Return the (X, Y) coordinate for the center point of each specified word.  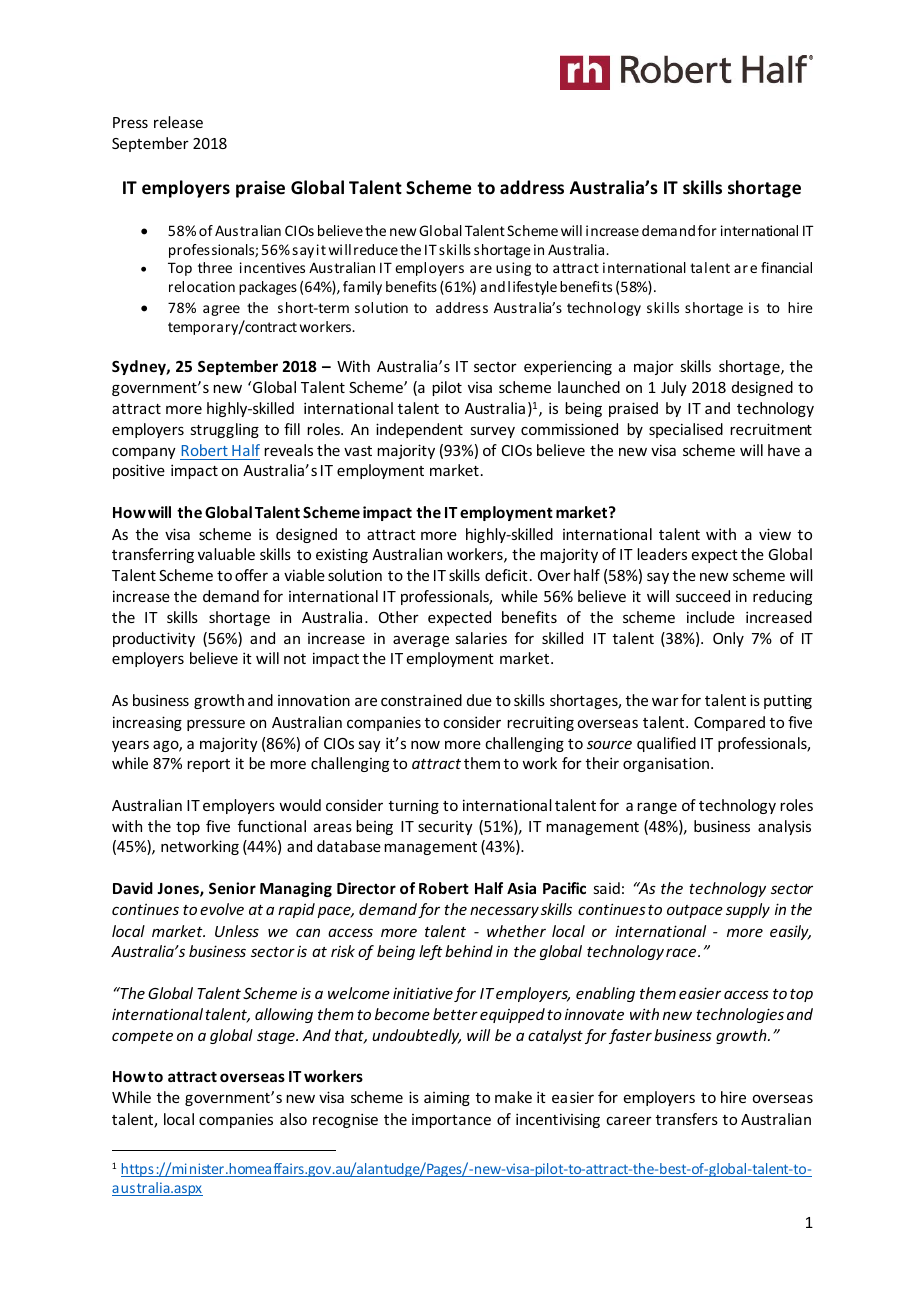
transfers (687, 1119)
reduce (376, 249)
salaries (481, 638)
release (178, 122)
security (445, 828)
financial (786, 267)
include (711, 617)
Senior (232, 888)
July (674, 388)
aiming (447, 1098)
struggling (224, 430)
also (293, 1119)
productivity (154, 639)
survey (492, 432)
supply (748, 910)
